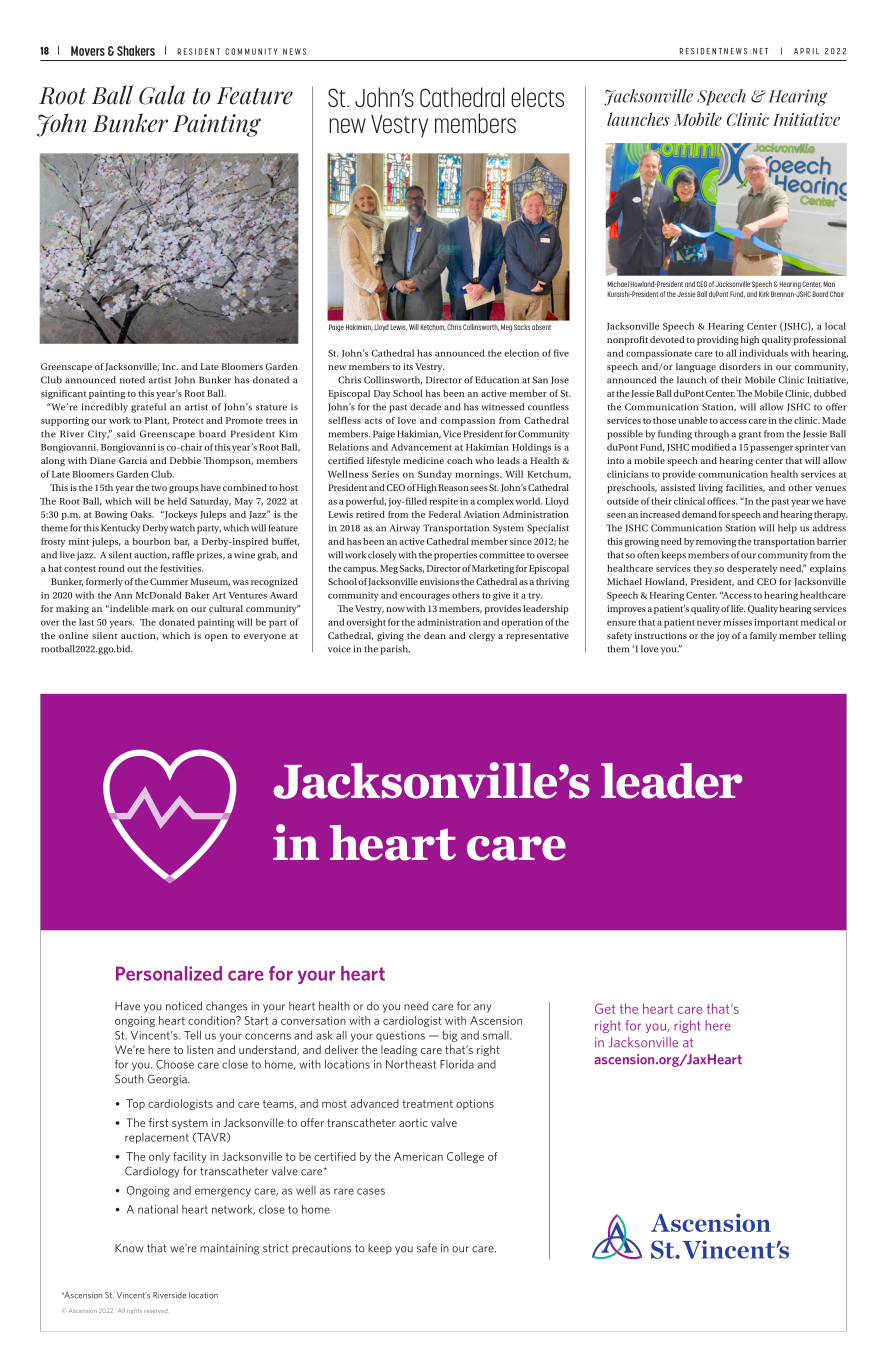  I want to click on elects, so click(537, 97).
